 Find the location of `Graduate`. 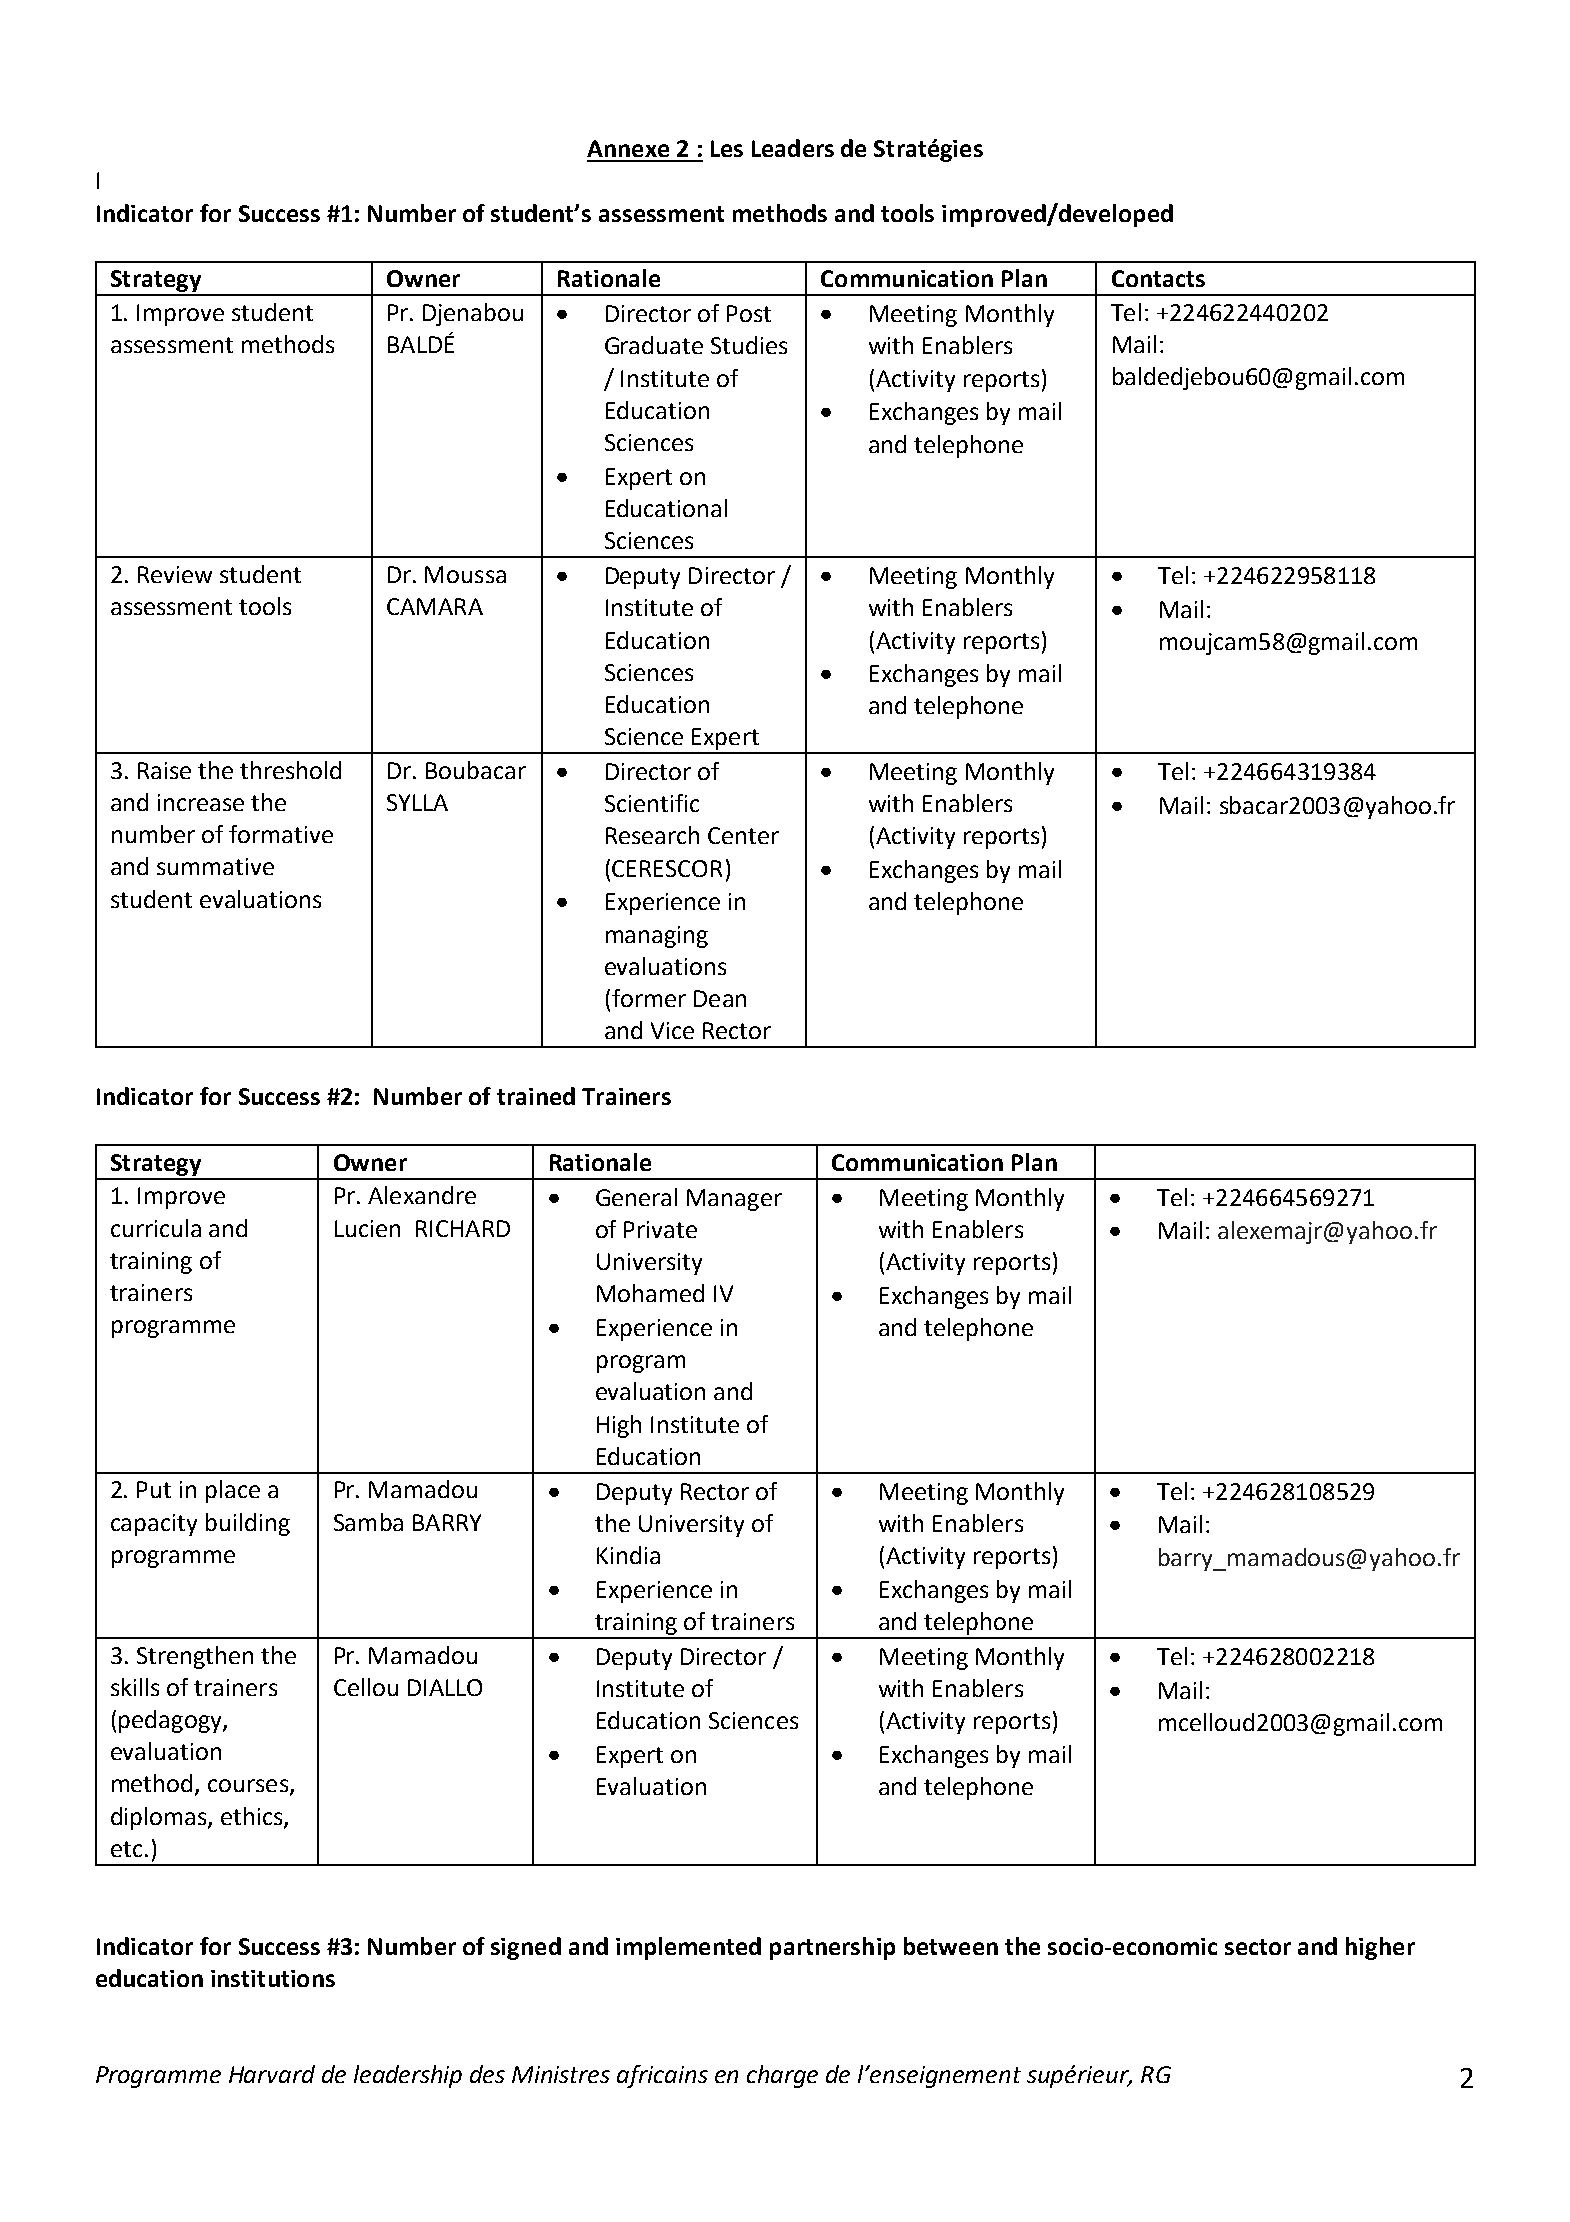

Graduate is located at coordinates (654, 345).
